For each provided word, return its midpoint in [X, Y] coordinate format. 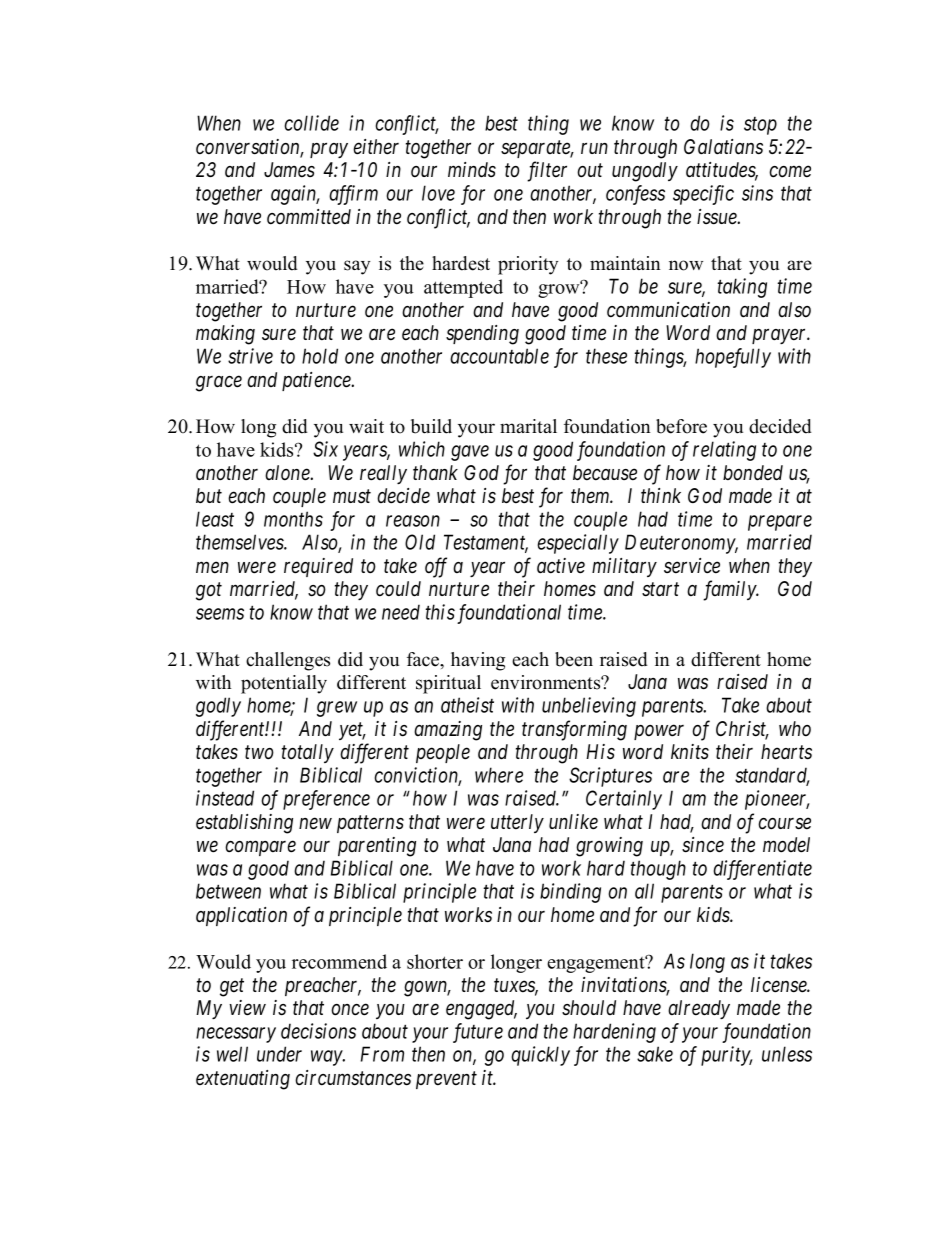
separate [537, 149]
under [279, 1054]
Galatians [723, 147]
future [478, 1033]
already [699, 1009]
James [289, 170]
